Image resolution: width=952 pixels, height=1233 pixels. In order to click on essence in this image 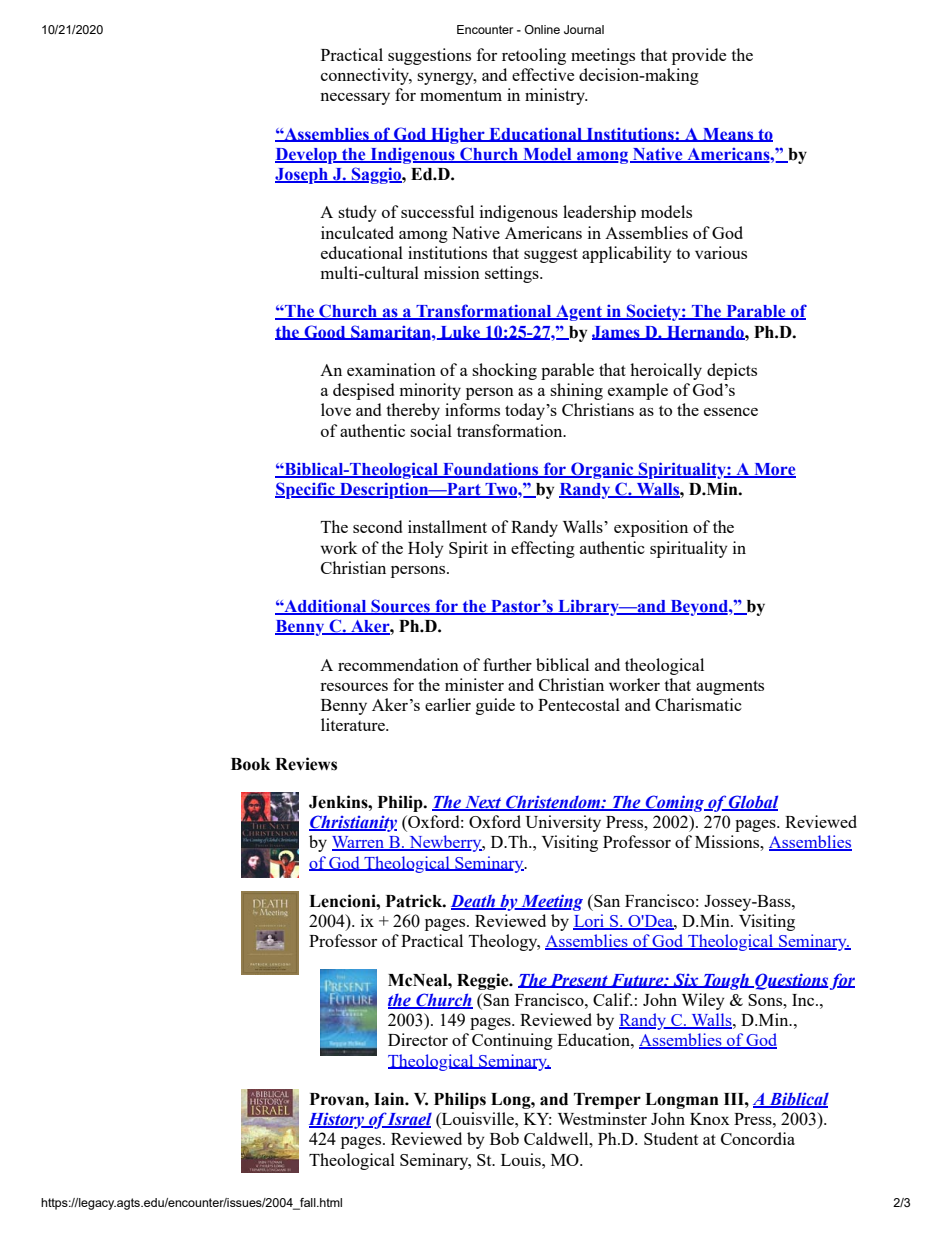, I will do `click(731, 412)`.
